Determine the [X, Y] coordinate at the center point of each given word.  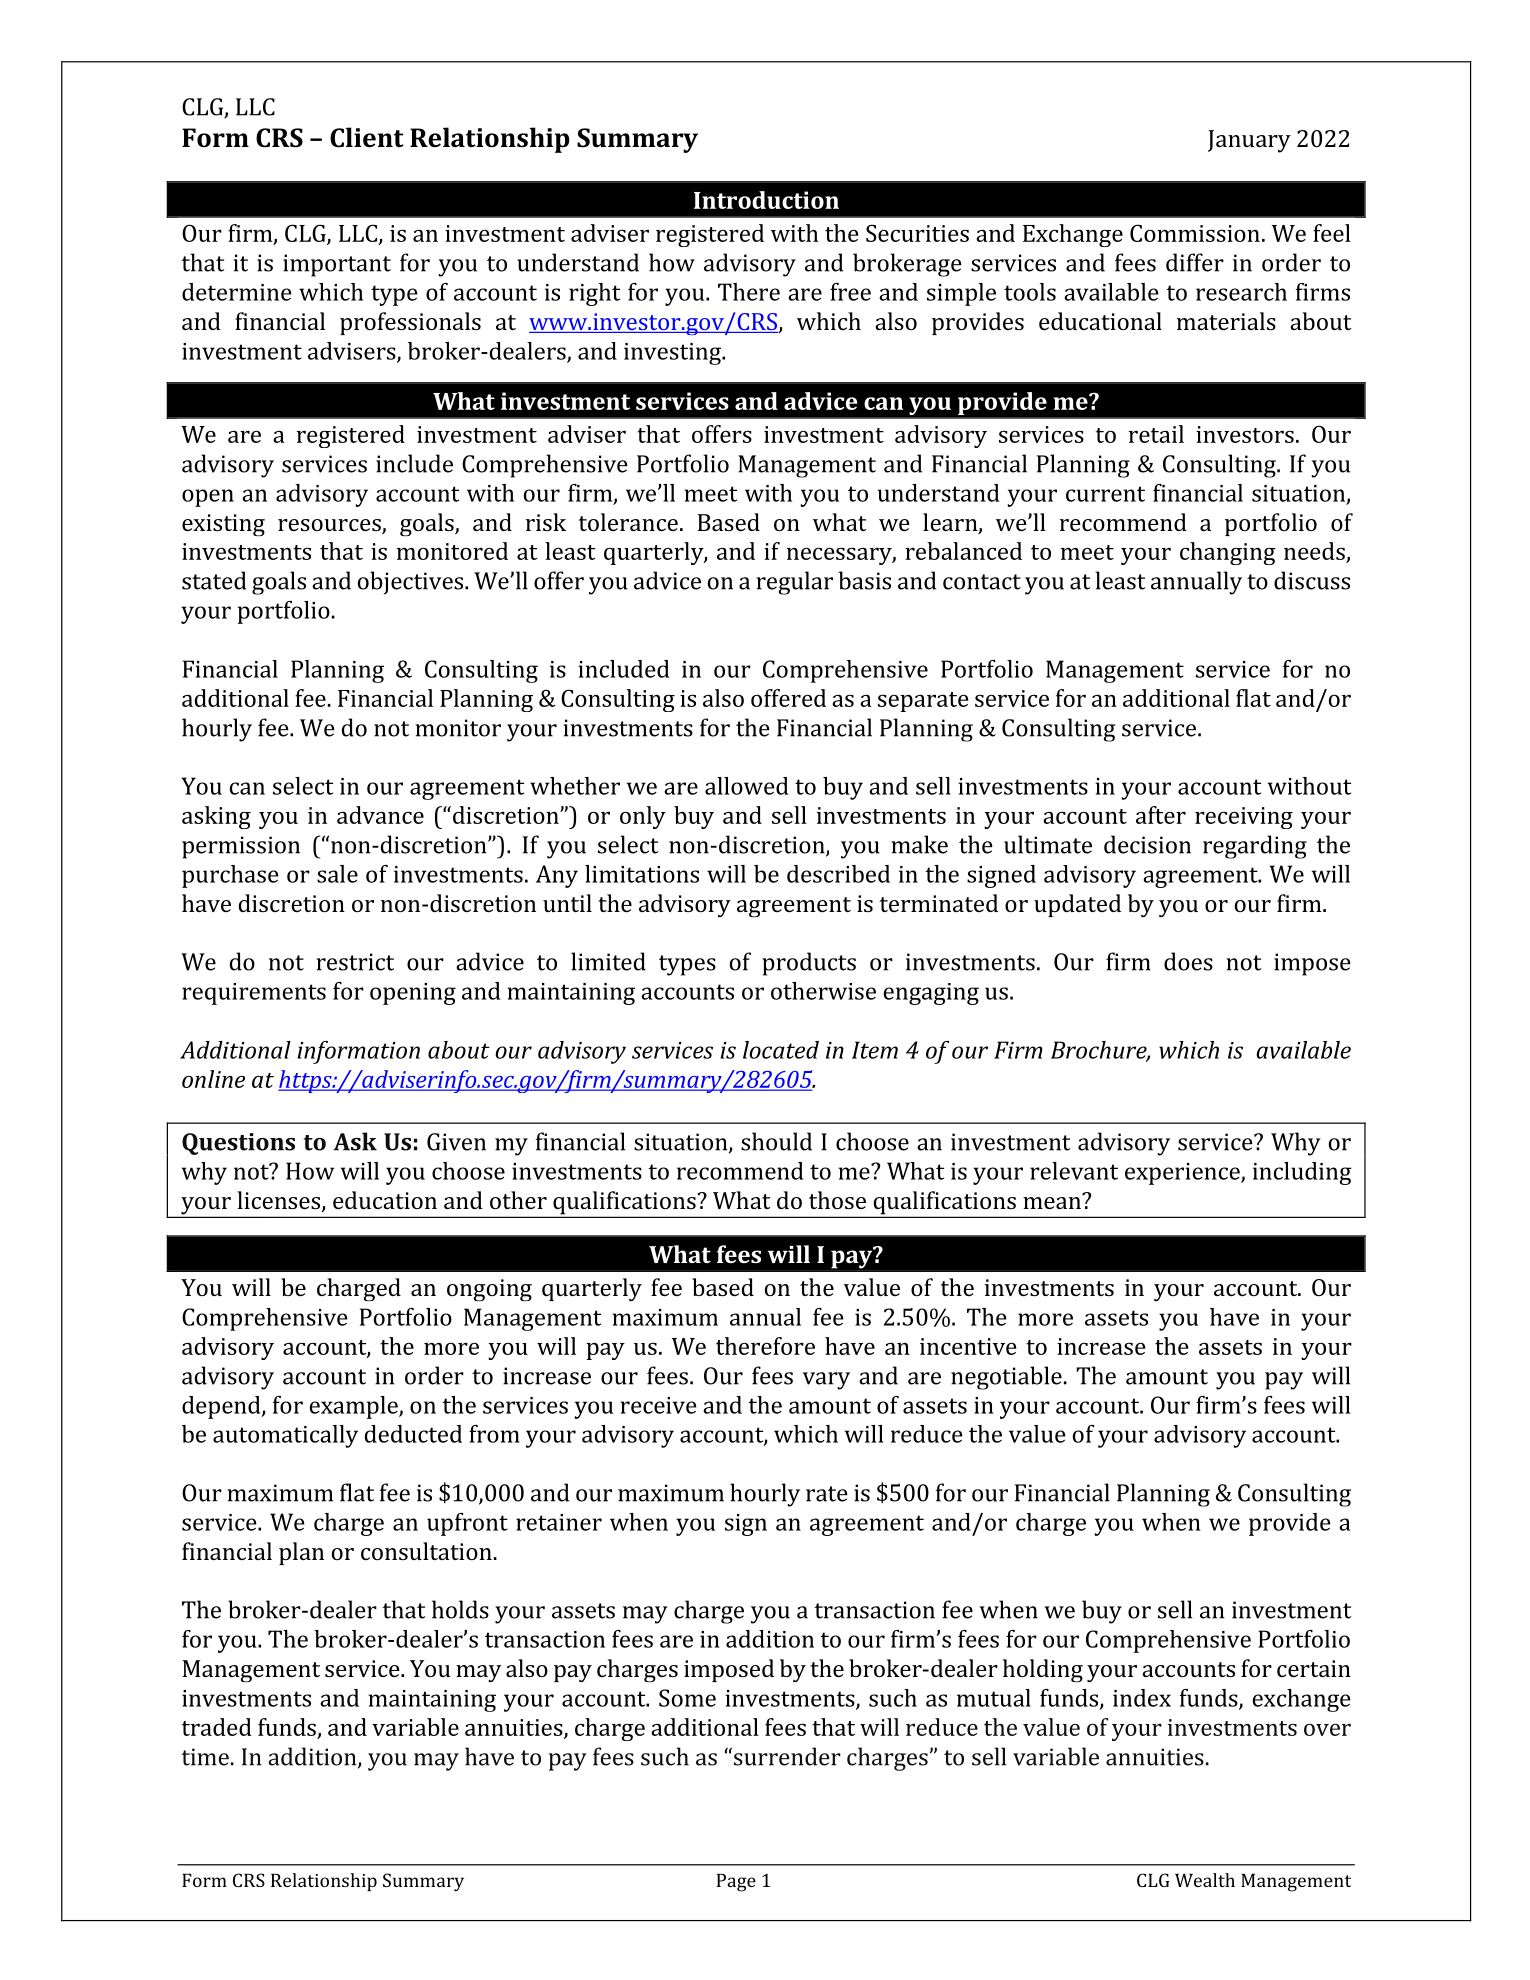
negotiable [1006, 1378]
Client [367, 137]
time [205, 1757]
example [354, 1407]
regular [794, 583]
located [781, 1050]
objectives [412, 583]
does [1188, 961]
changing [1228, 553]
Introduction [766, 200]
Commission [1195, 233]
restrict [355, 962]
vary [826, 1381]
